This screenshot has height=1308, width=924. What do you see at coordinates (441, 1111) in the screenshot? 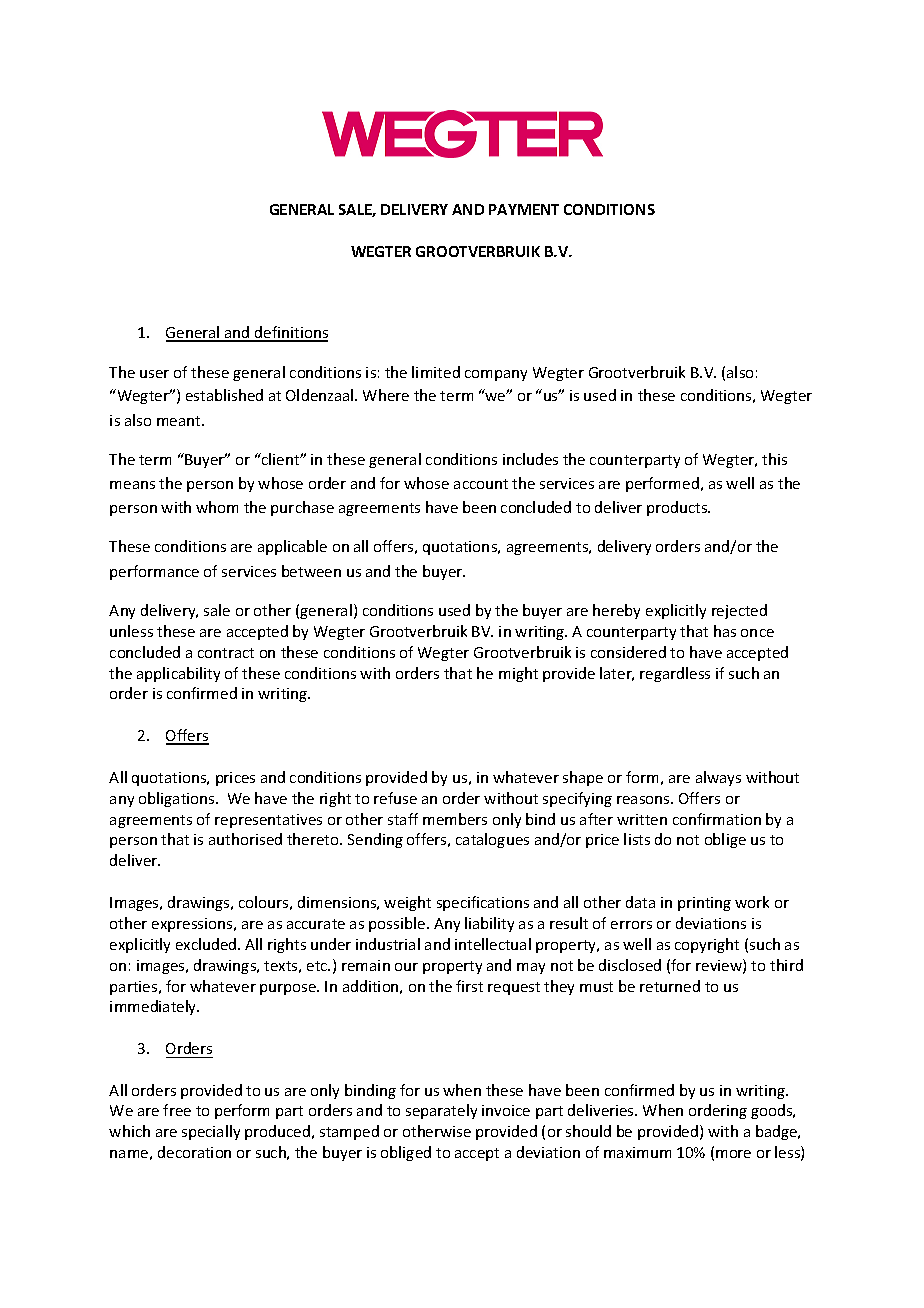
I see `separately` at bounding box center [441, 1111].
